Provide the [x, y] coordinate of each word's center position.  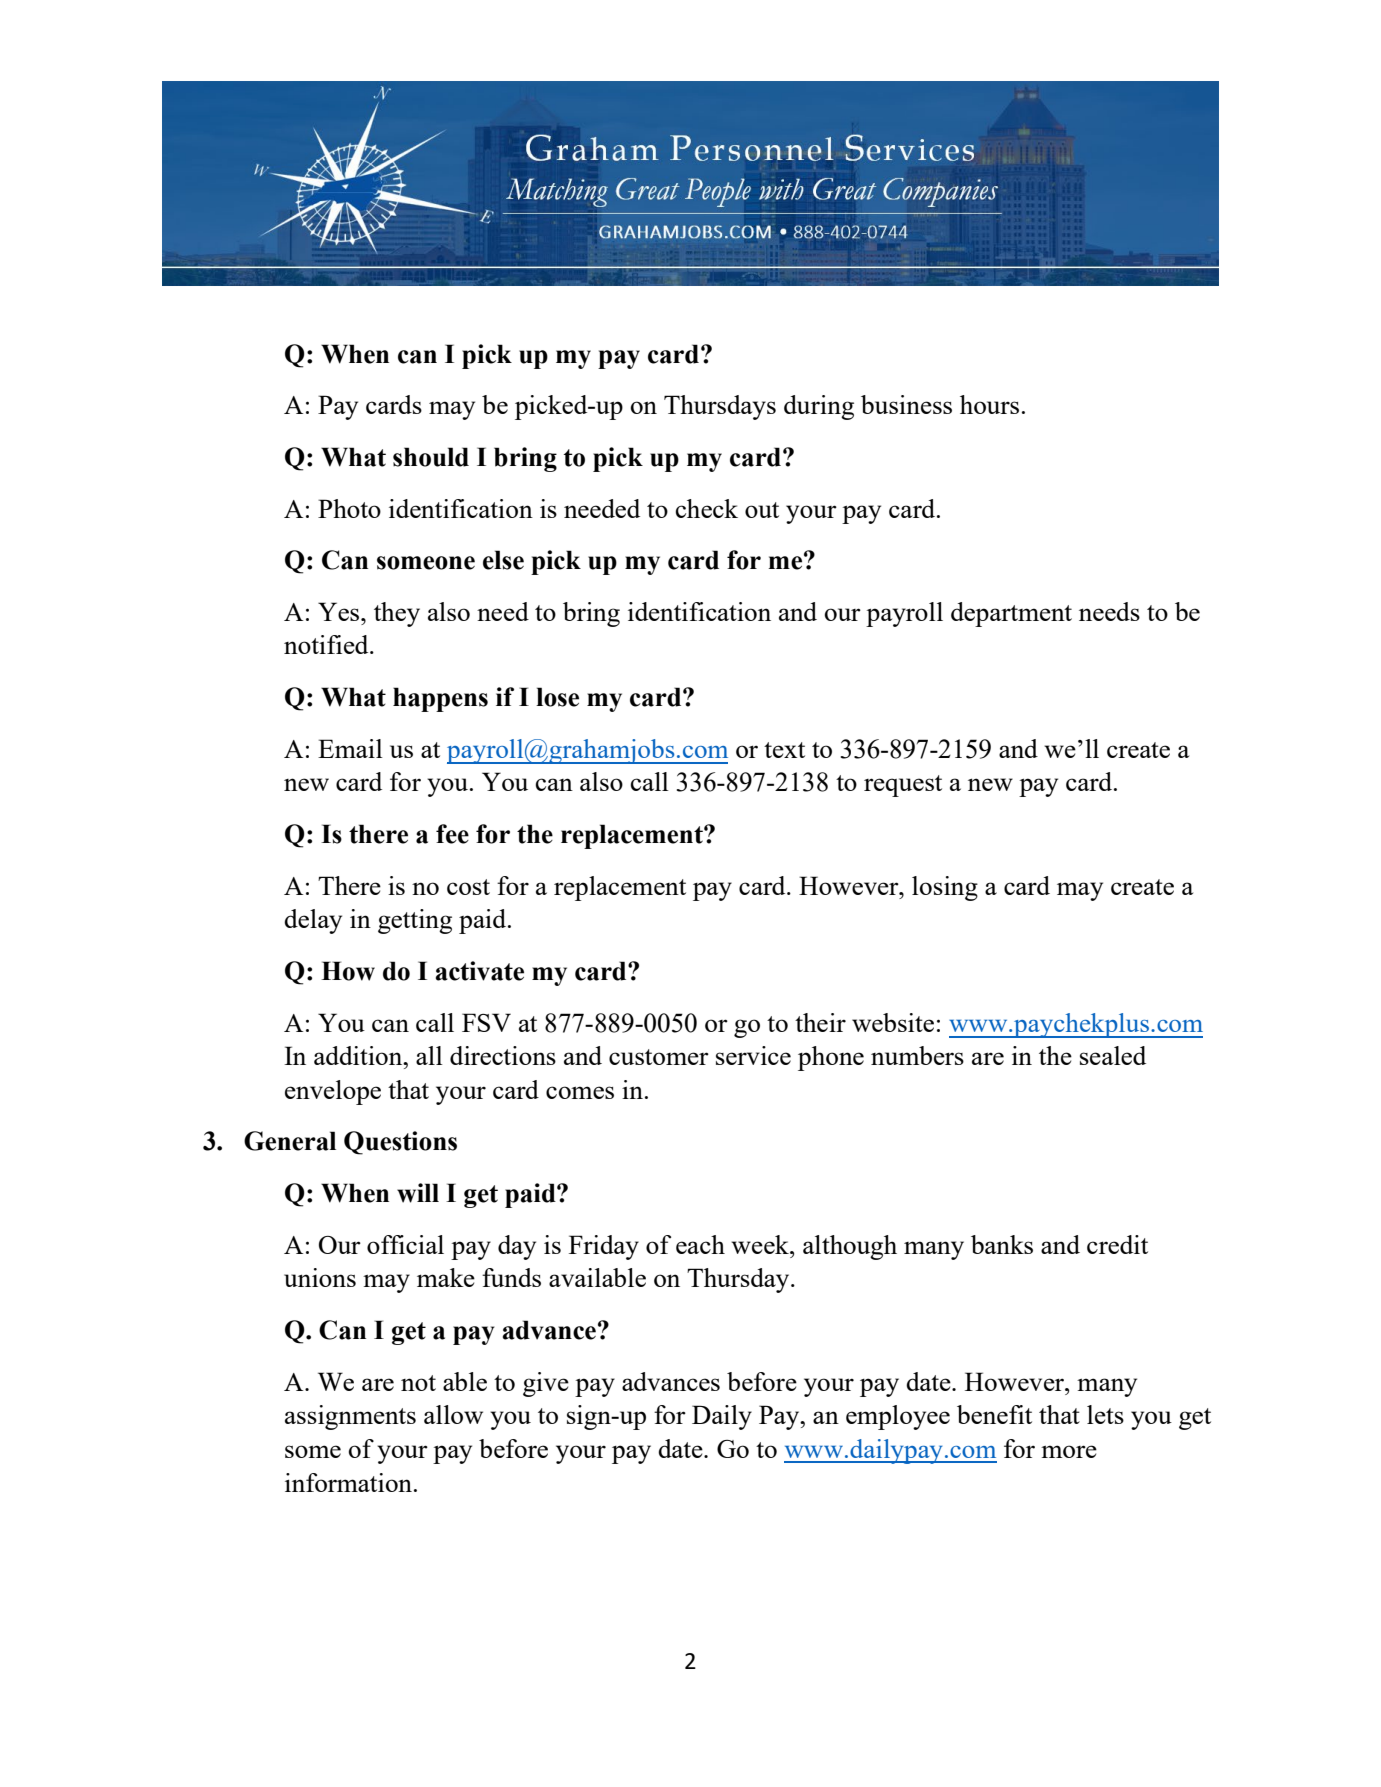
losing [945, 888]
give [546, 1384]
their [820, 1022]
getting [415, 921]
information [348, 1482]
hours [989, 404]
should [431, 457]
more [1069, 1451]
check [707, 508]
